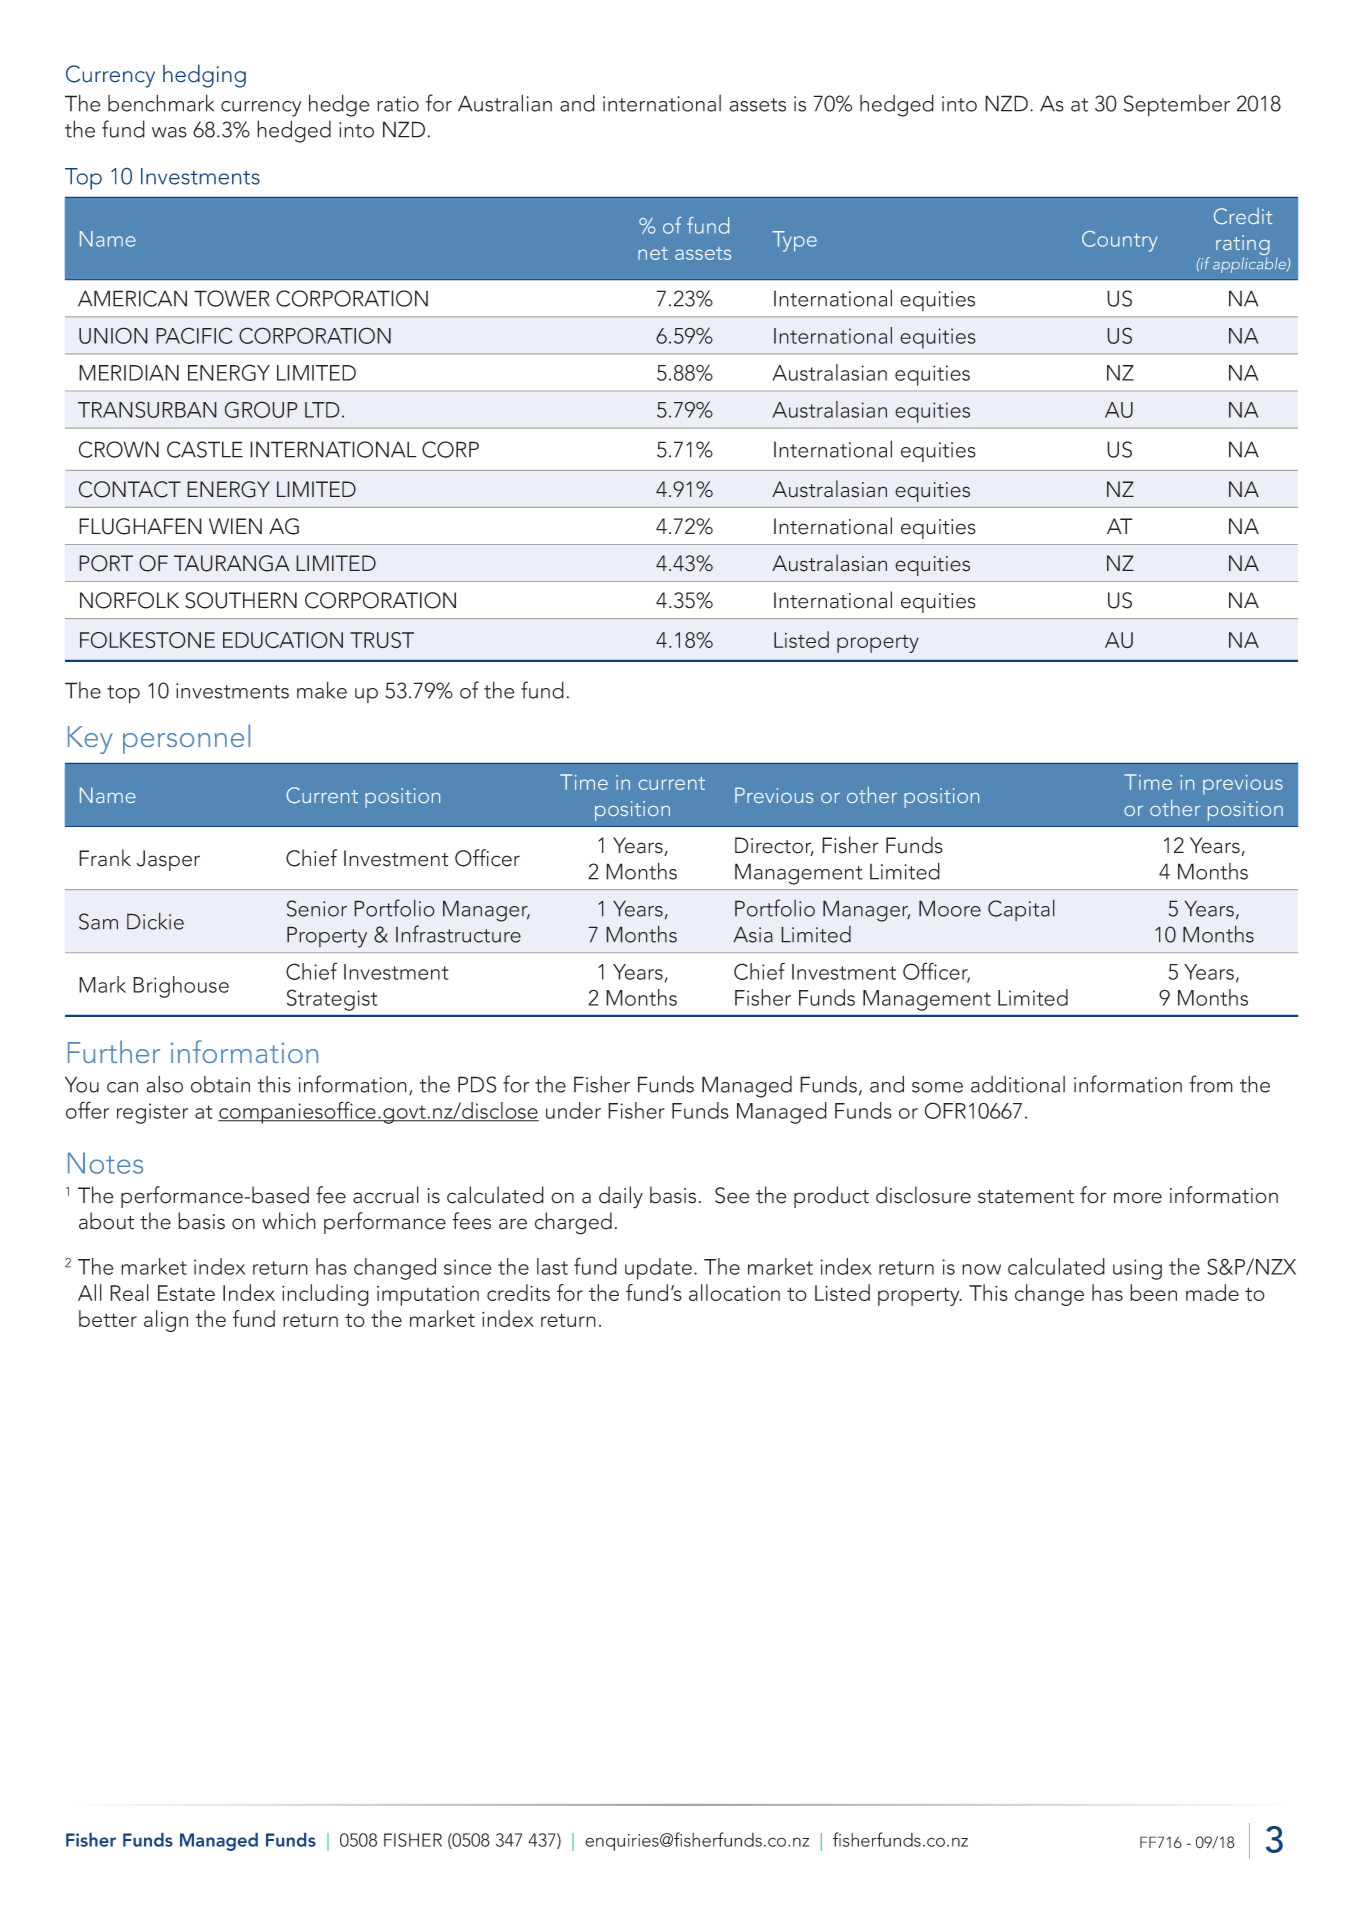 The height and width of the document is (1927, 1363). I want to click on Jasper, so click(168, 860).
